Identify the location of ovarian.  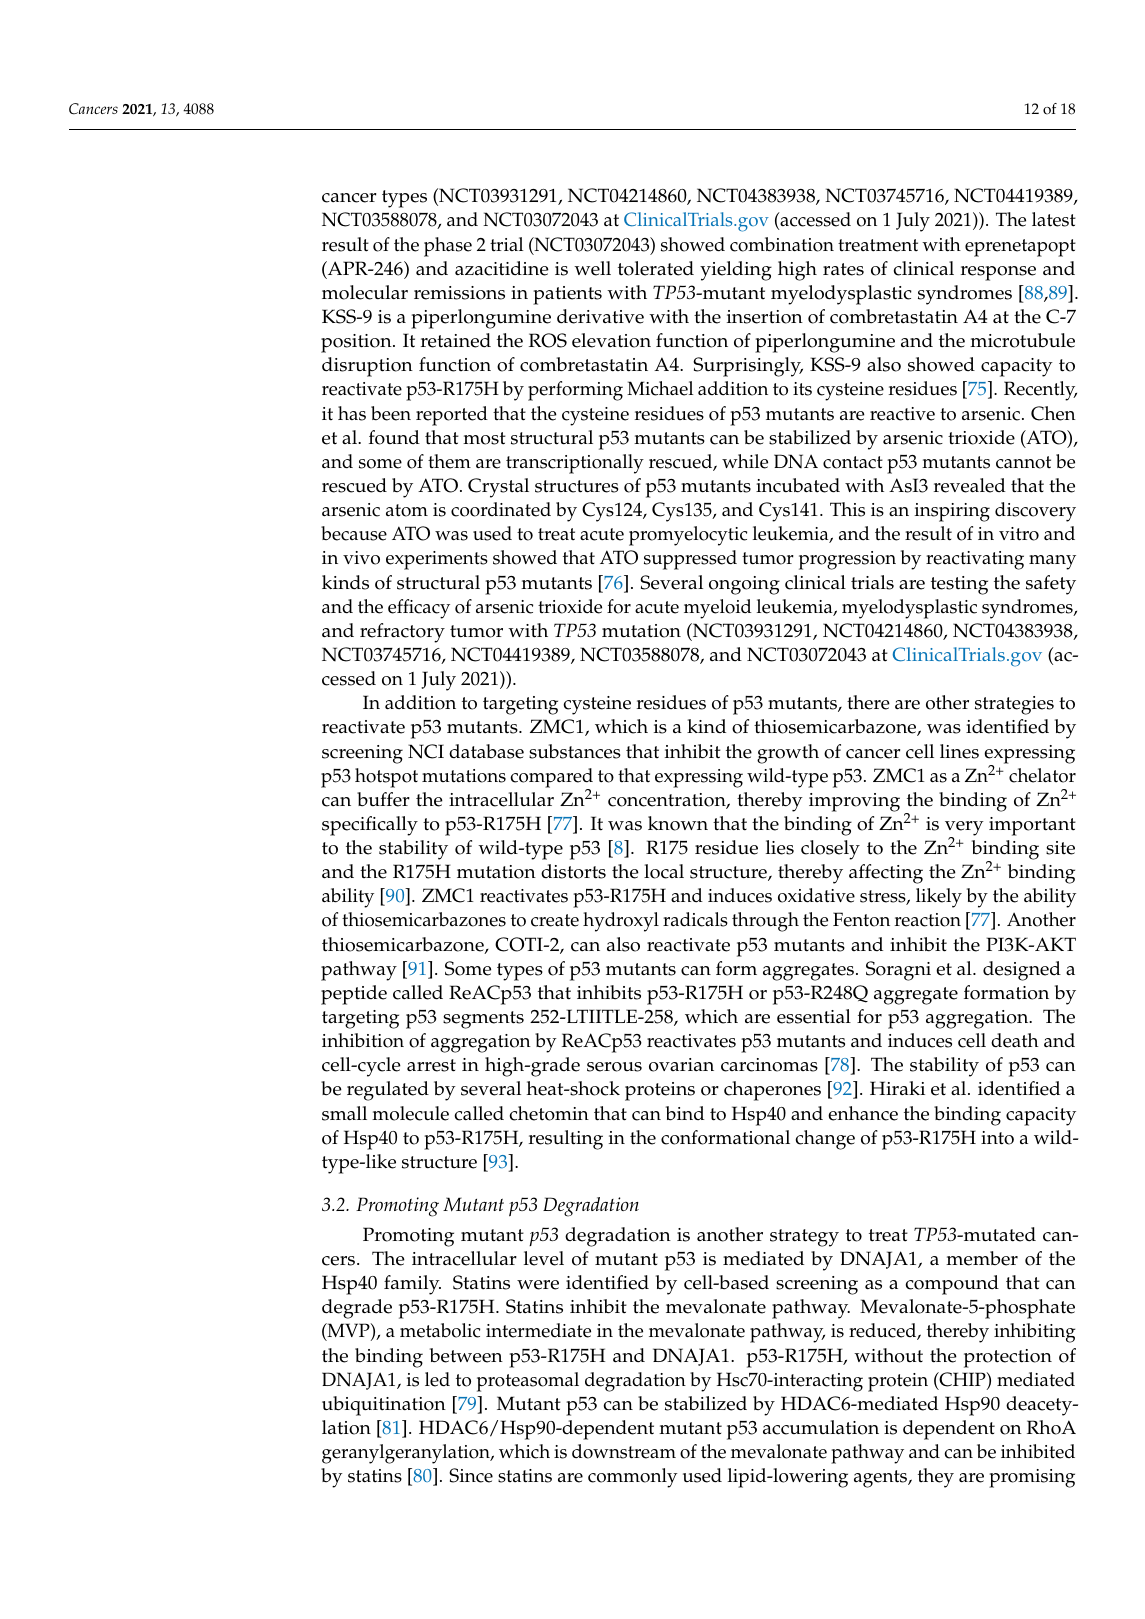
(681, 1065).
